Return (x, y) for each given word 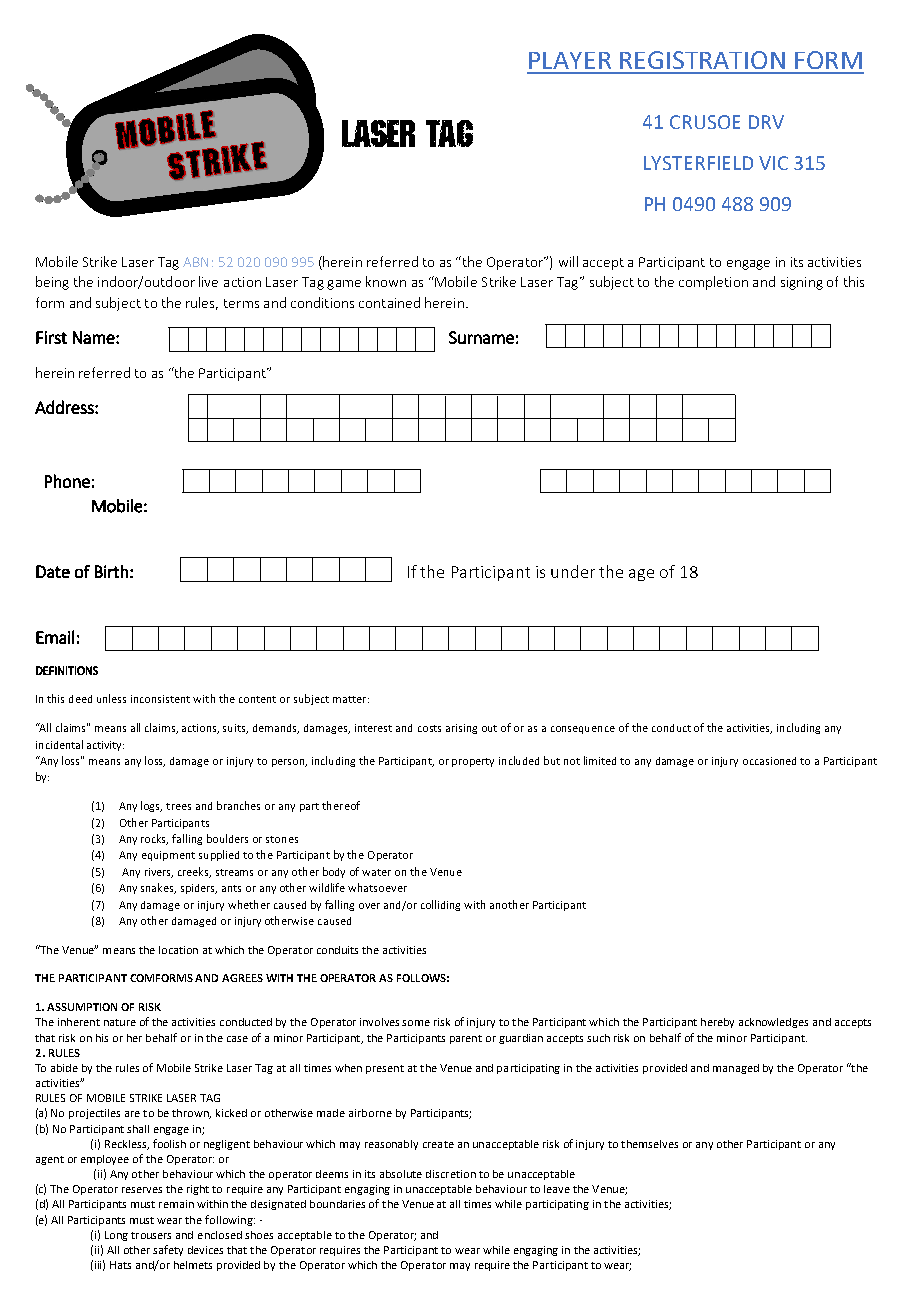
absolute (401, 1174)
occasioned (769, 761)
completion (713, 283)
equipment (168, 856)
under (573, 571)
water (376, 872)
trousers (151, 1235)
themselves (649, 1144)
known (386, 281)
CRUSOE (705, 122)
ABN (195, 262)
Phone (67, 481)
